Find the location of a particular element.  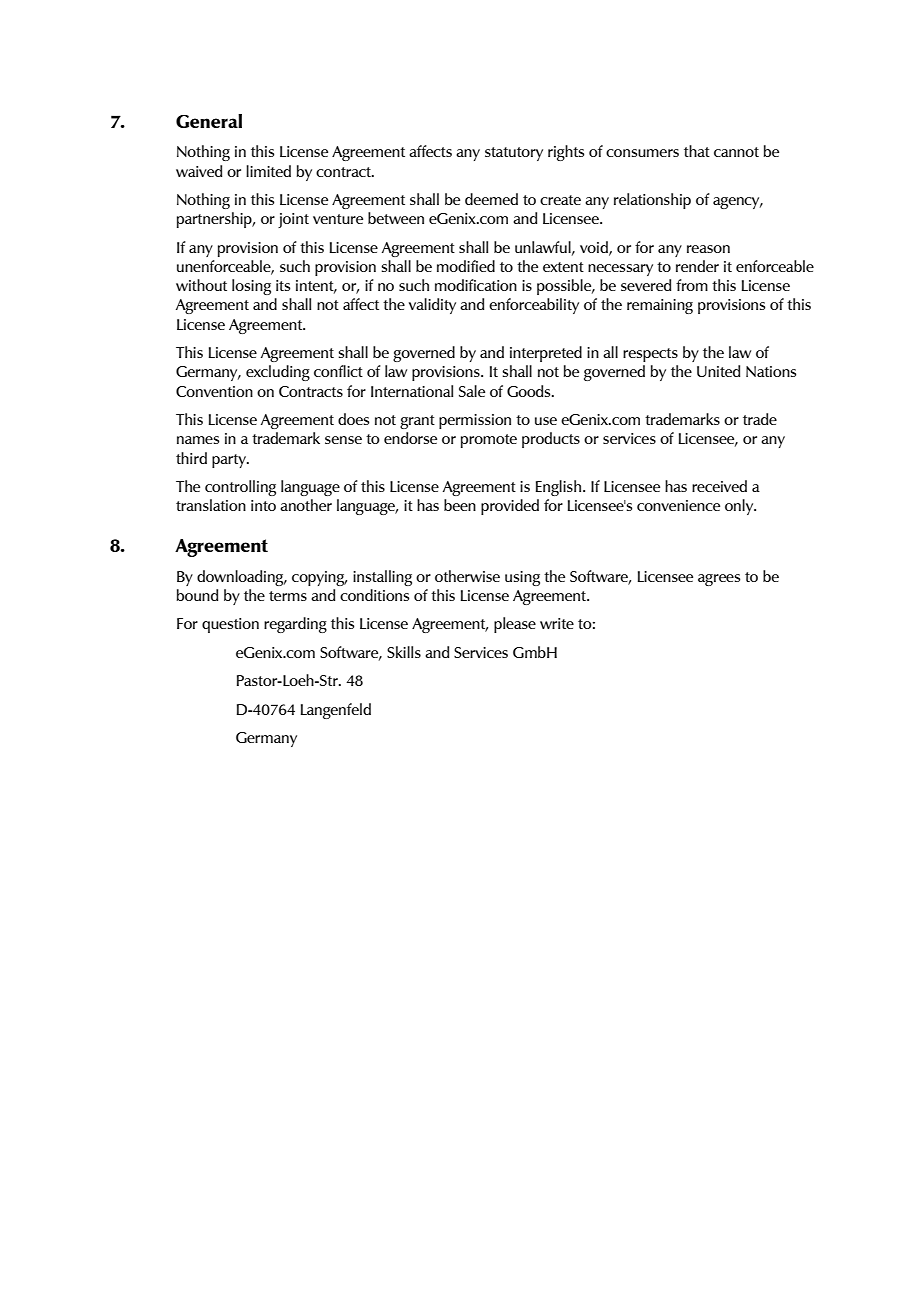

excluding is located at coordinates (278, 373).
